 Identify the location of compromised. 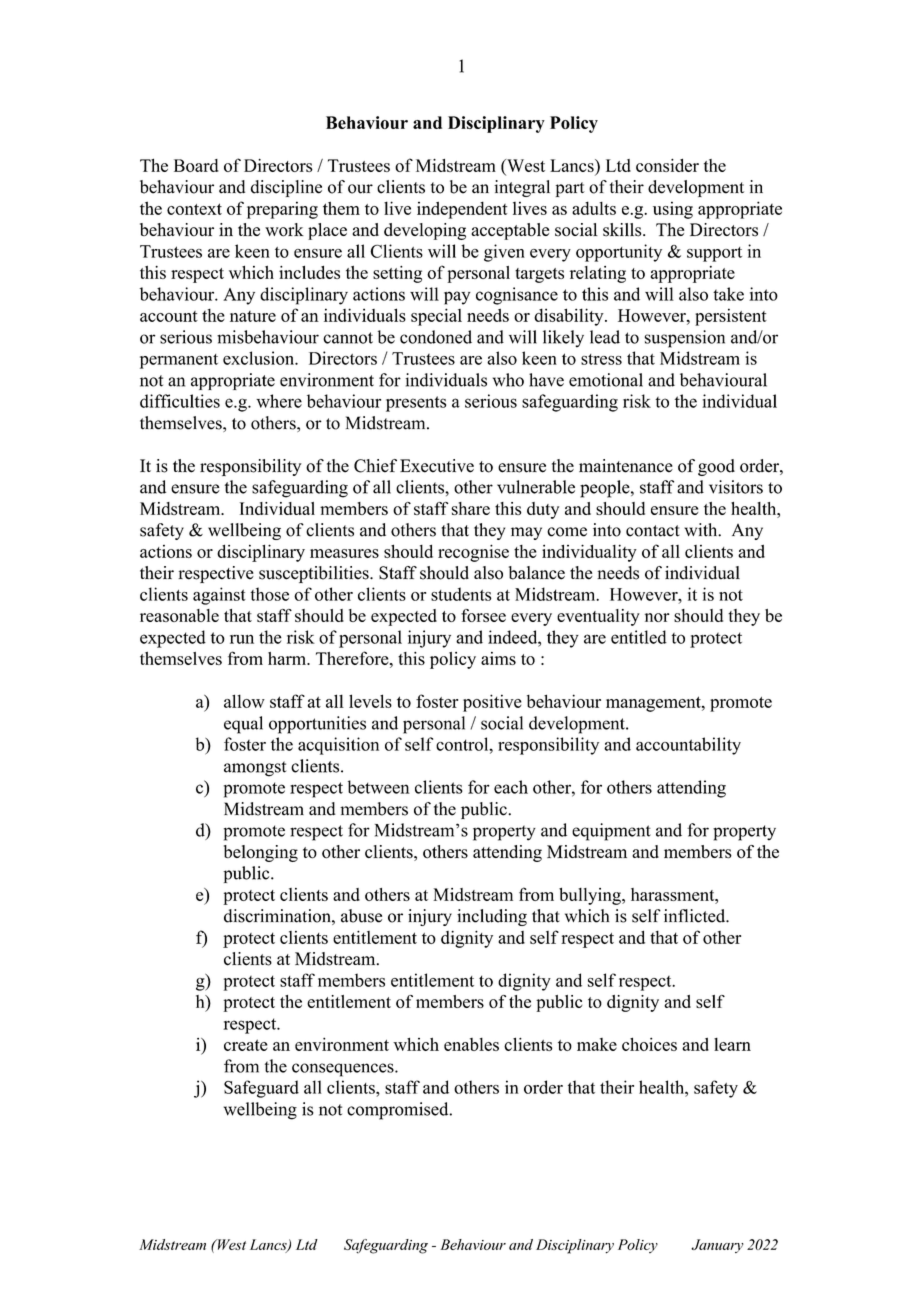
(399, 1111).
